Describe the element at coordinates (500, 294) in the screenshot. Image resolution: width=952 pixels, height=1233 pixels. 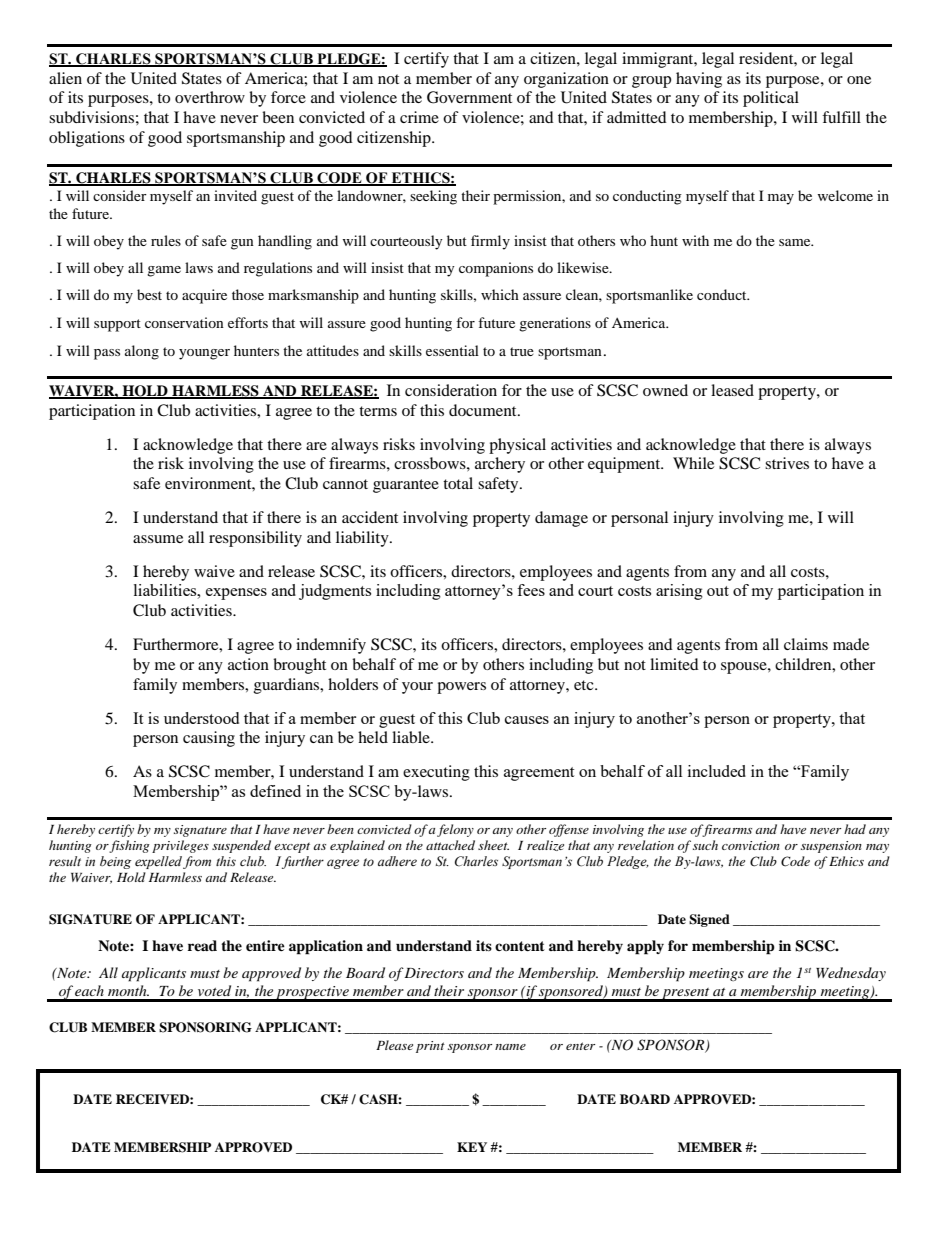
I see `which` at that location.
